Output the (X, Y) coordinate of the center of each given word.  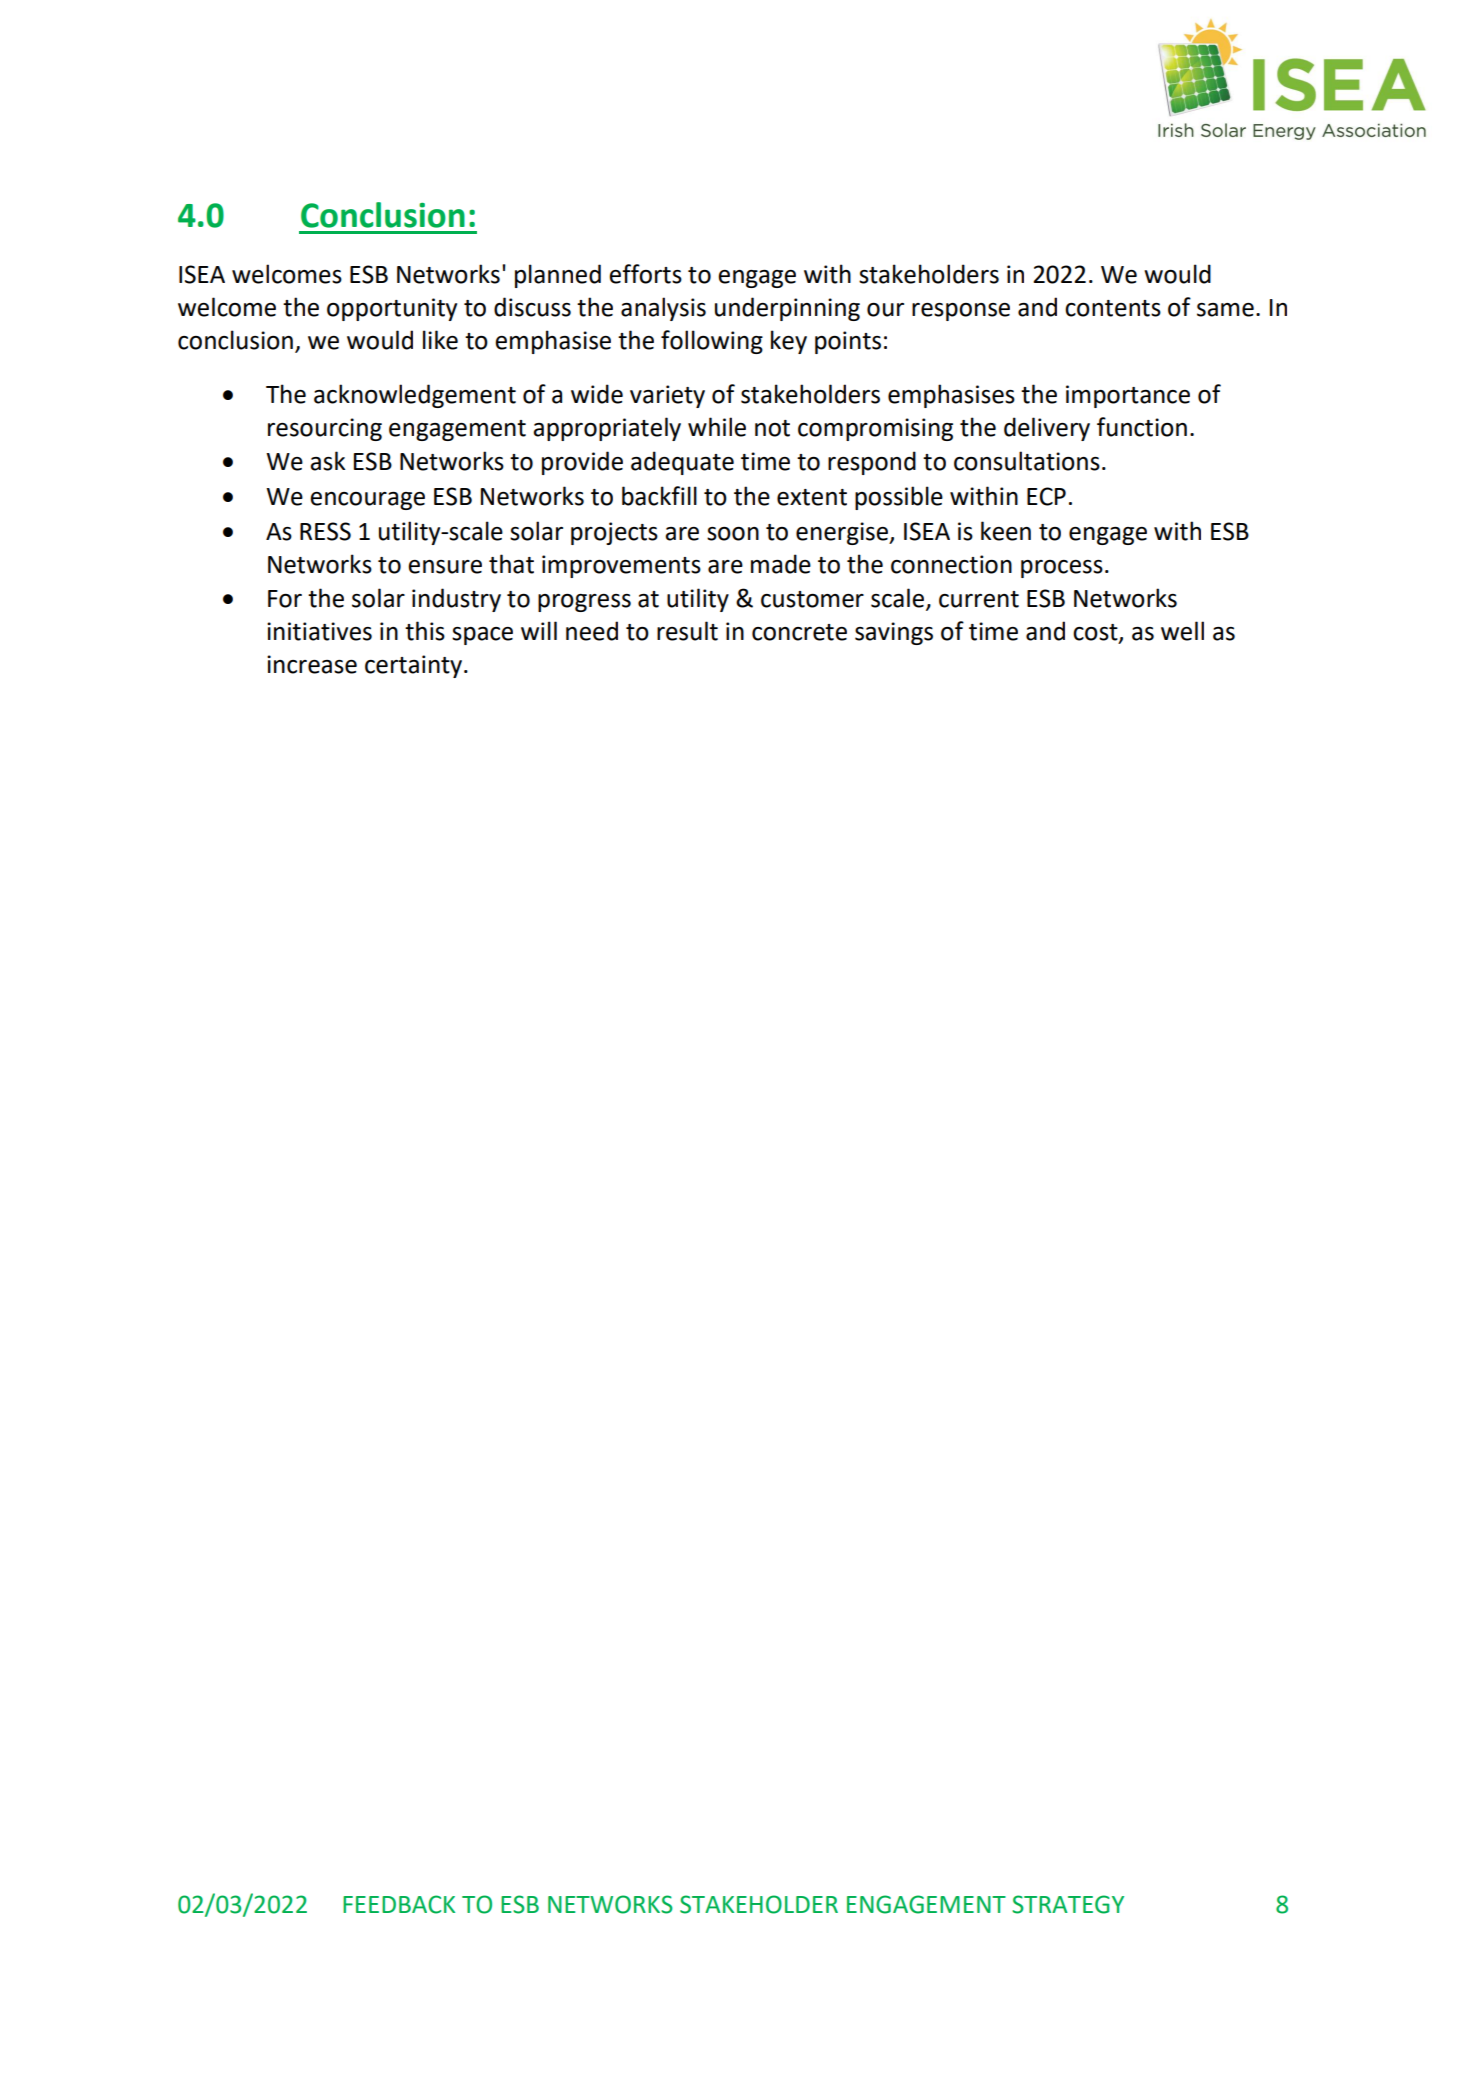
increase (312, 664)
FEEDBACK (399, 1904)
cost (1096, 633)
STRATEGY (1068, 1904)
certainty (413, 666)
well (1182, 631)
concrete (799, 632)
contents (1113, 308)
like (440, 340)
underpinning (787, 309)
